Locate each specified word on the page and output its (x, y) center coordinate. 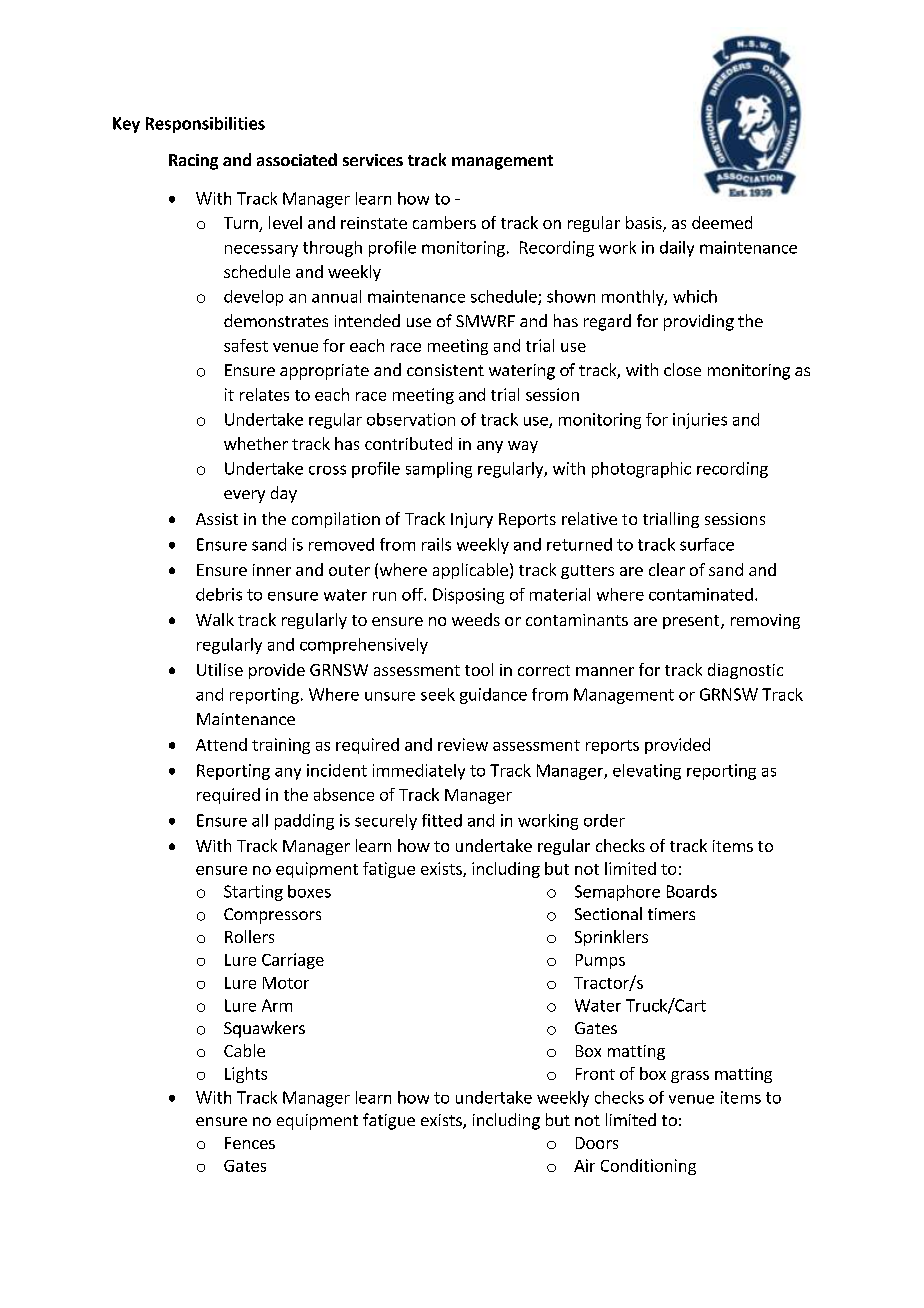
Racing (193, 162)
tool (479, 669)
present (692, 622)
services (373, 160)
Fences (250, 1143)
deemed (722, 222)
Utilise (220, 669)
